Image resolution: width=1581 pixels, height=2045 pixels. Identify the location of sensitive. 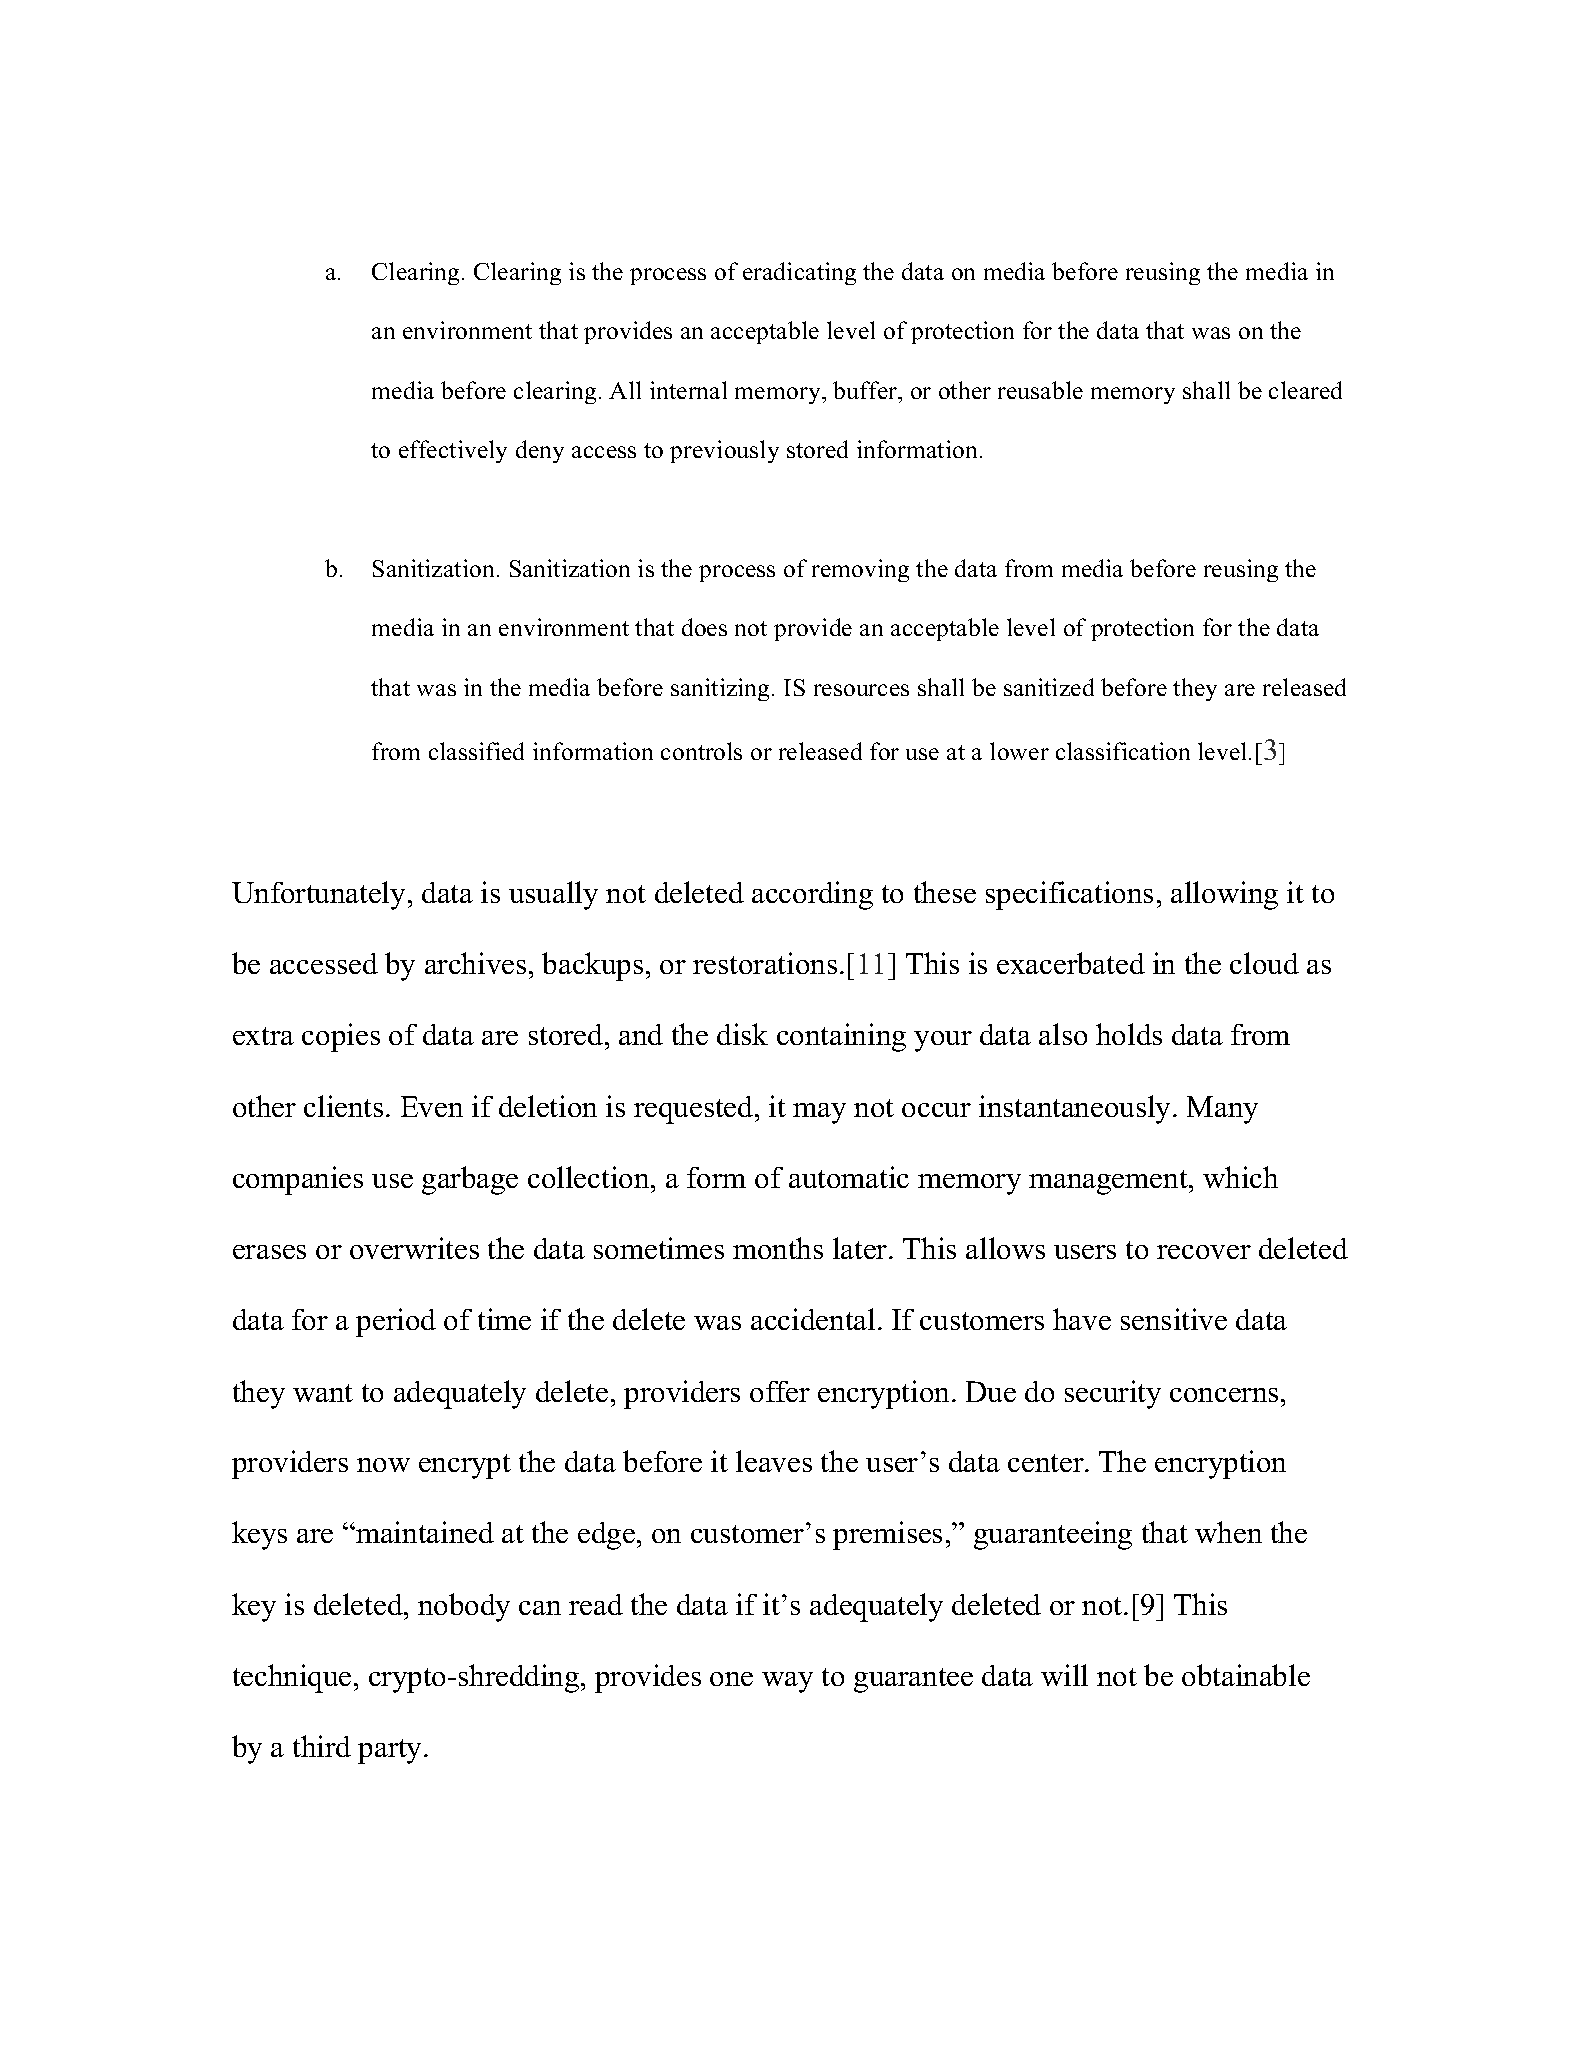
(1174, 1319).
